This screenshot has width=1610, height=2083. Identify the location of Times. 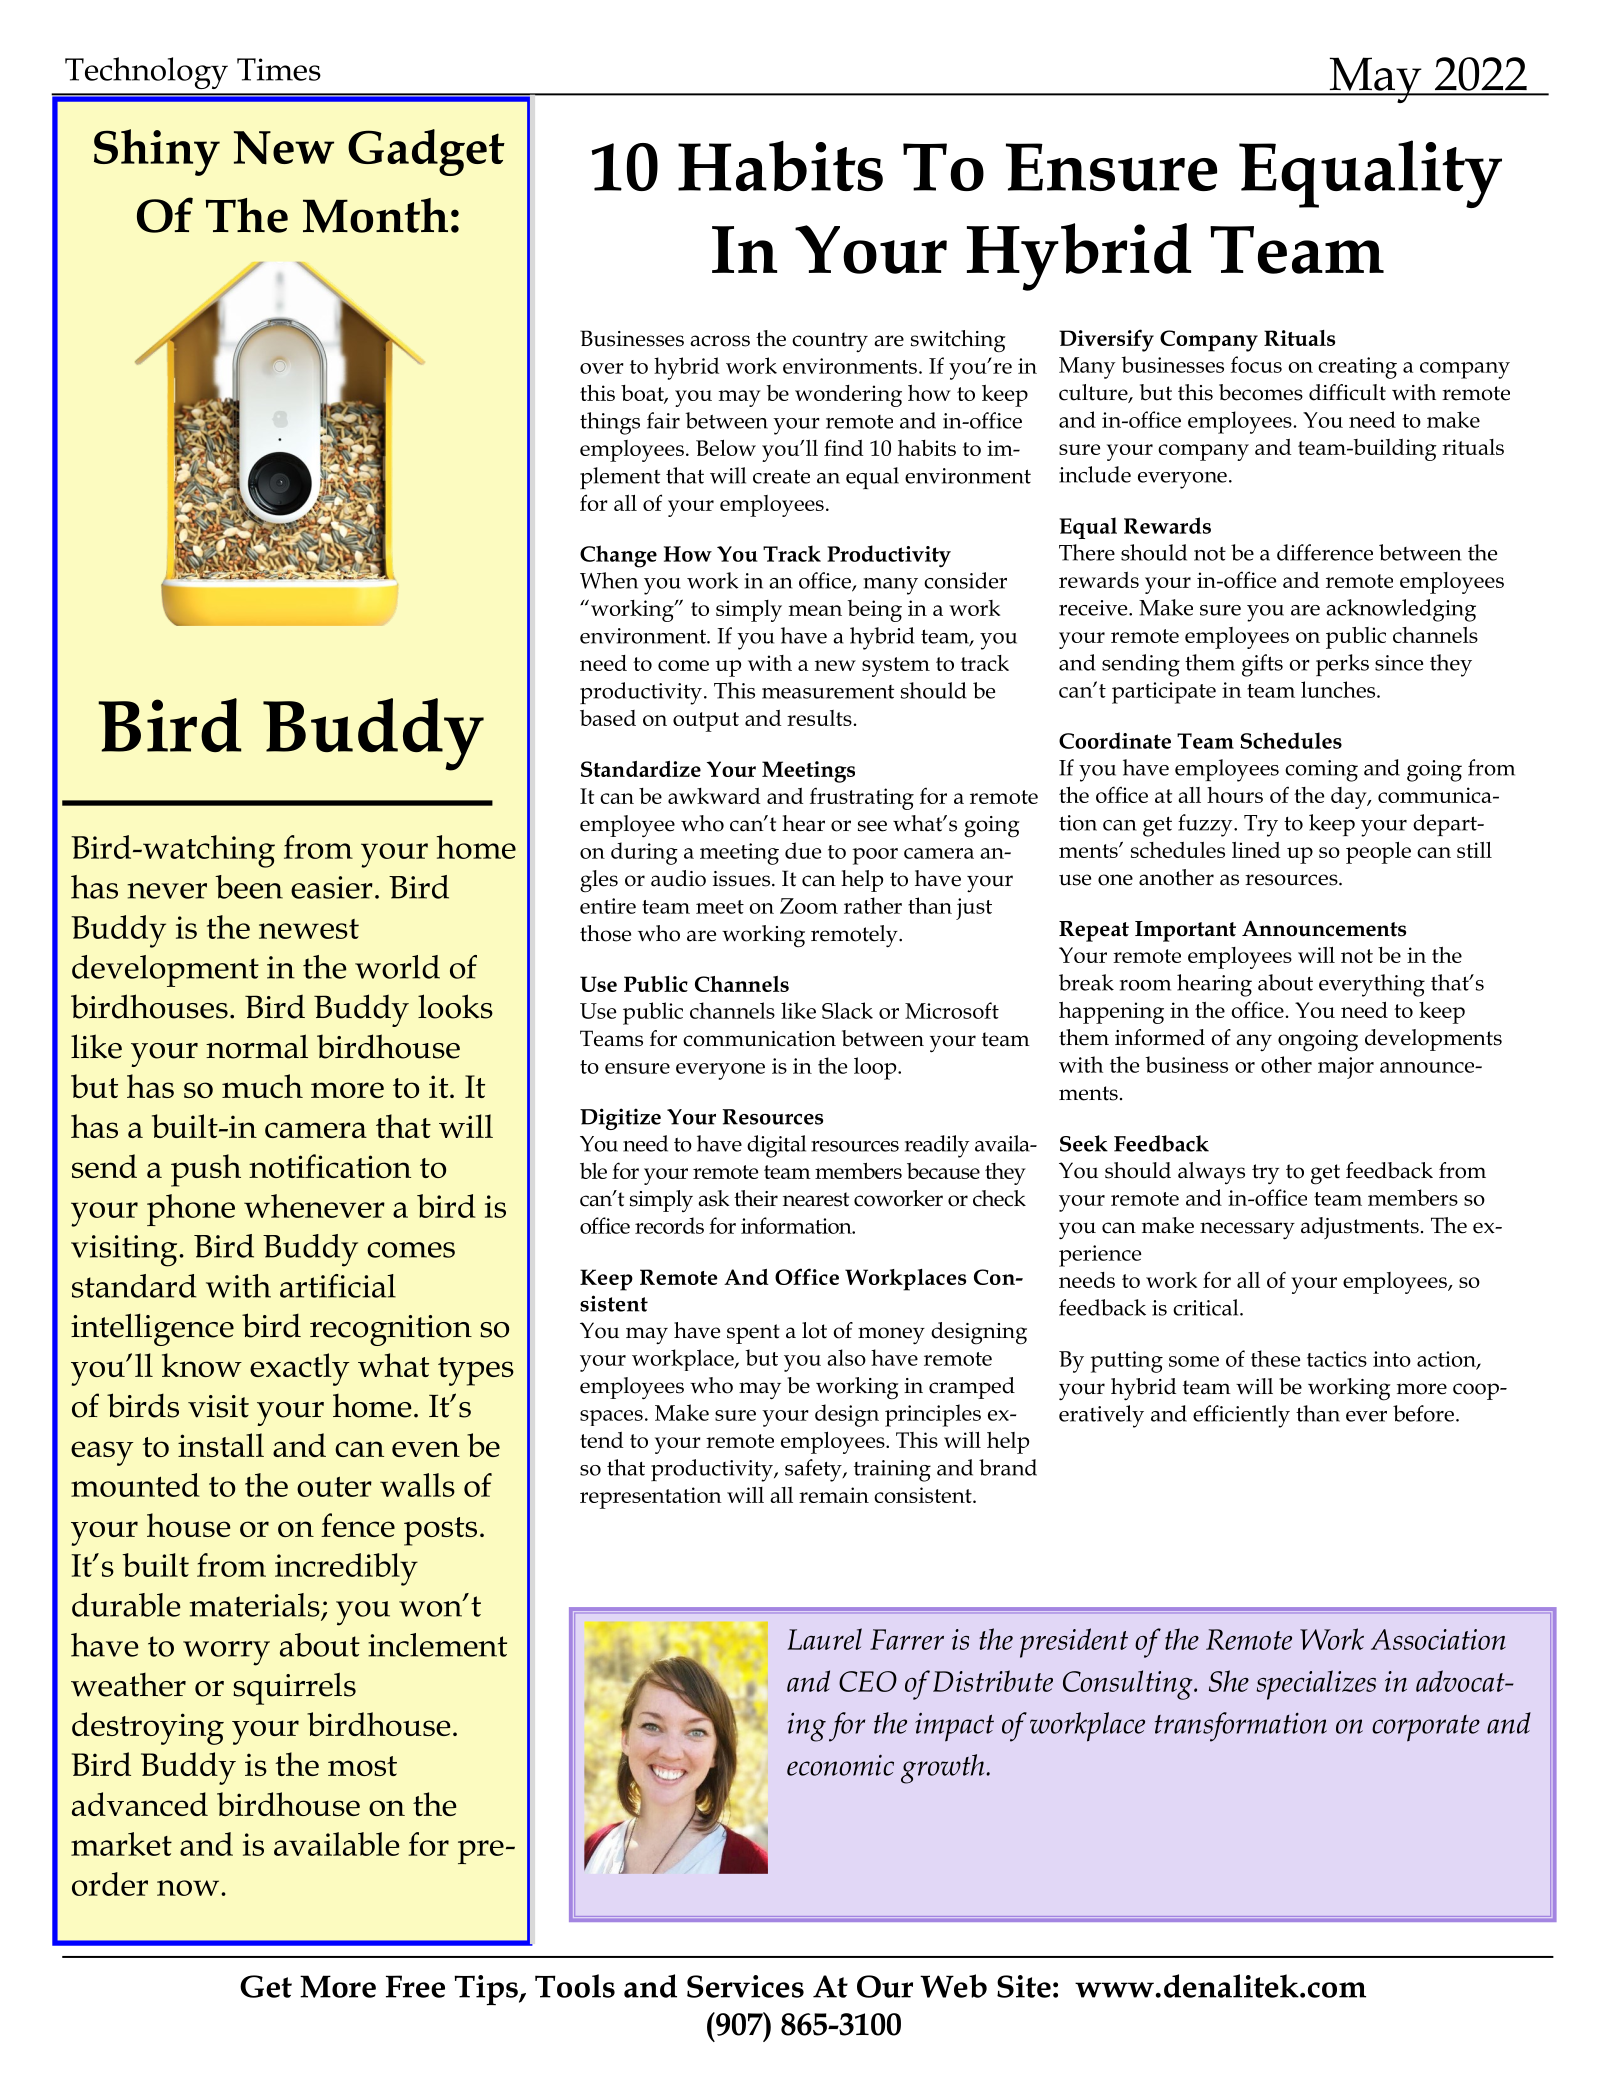
(279, 69).
